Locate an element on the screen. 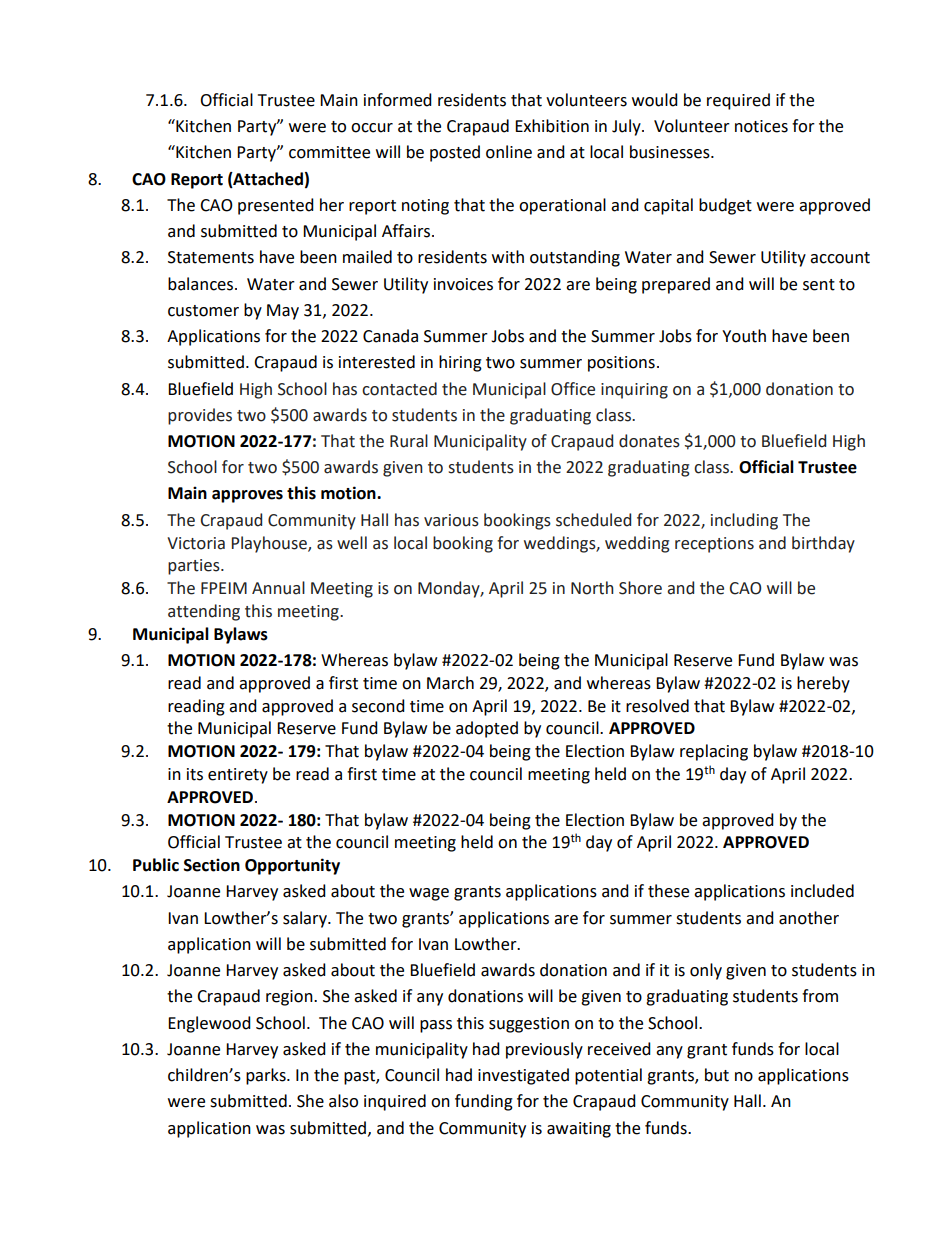 The height and width of the screenshot is (1233, 952). investigated is located at coordinates (523, 1076).
